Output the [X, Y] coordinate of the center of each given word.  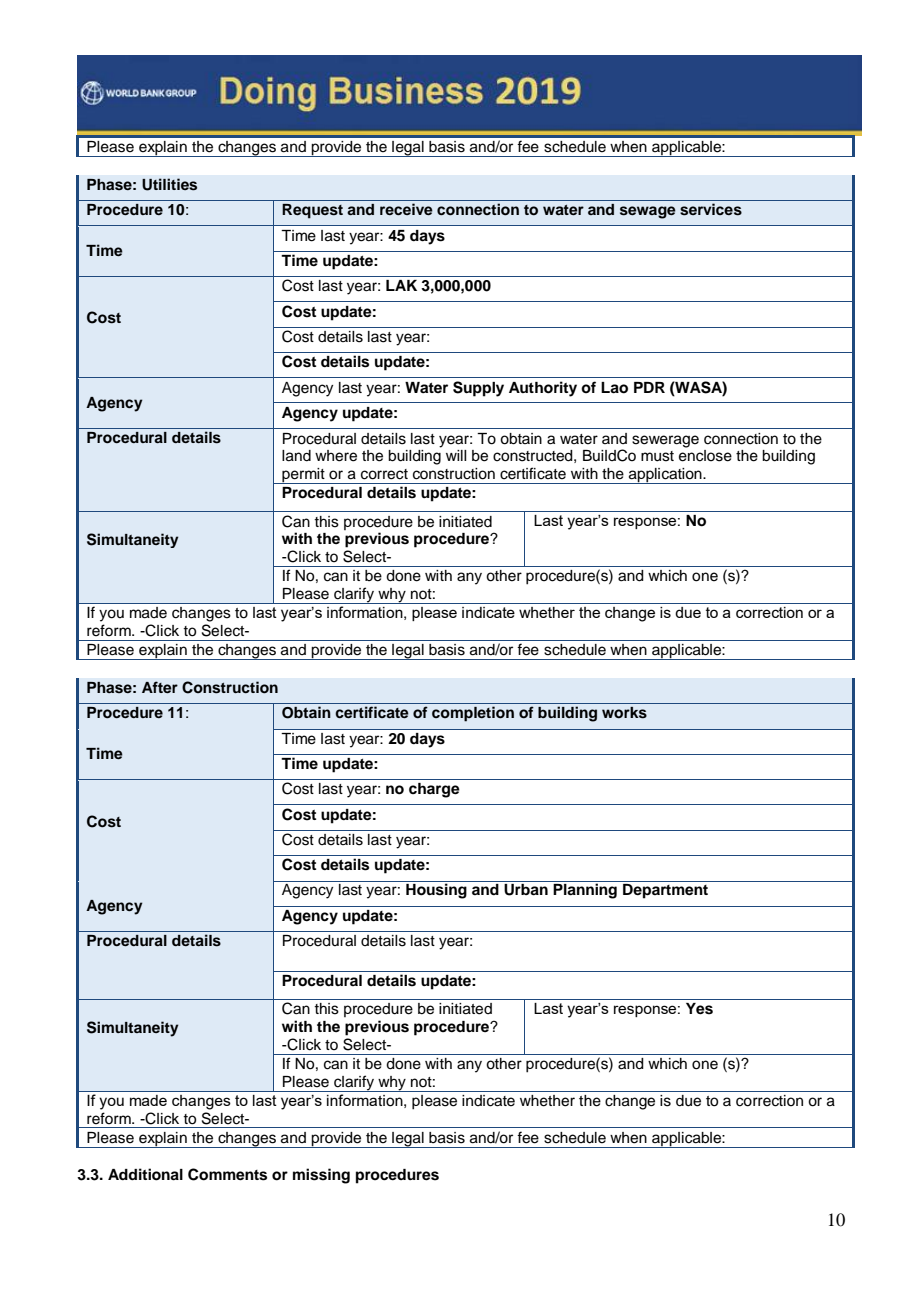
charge [434, 790]
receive [406, 209]
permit [303, 476]
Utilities [169, 184]
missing [321, 1176]
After [160, 687]
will [456, 455]
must [657, 456]
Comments [227, 1174]
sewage [648, 212]
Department [665, 891]
